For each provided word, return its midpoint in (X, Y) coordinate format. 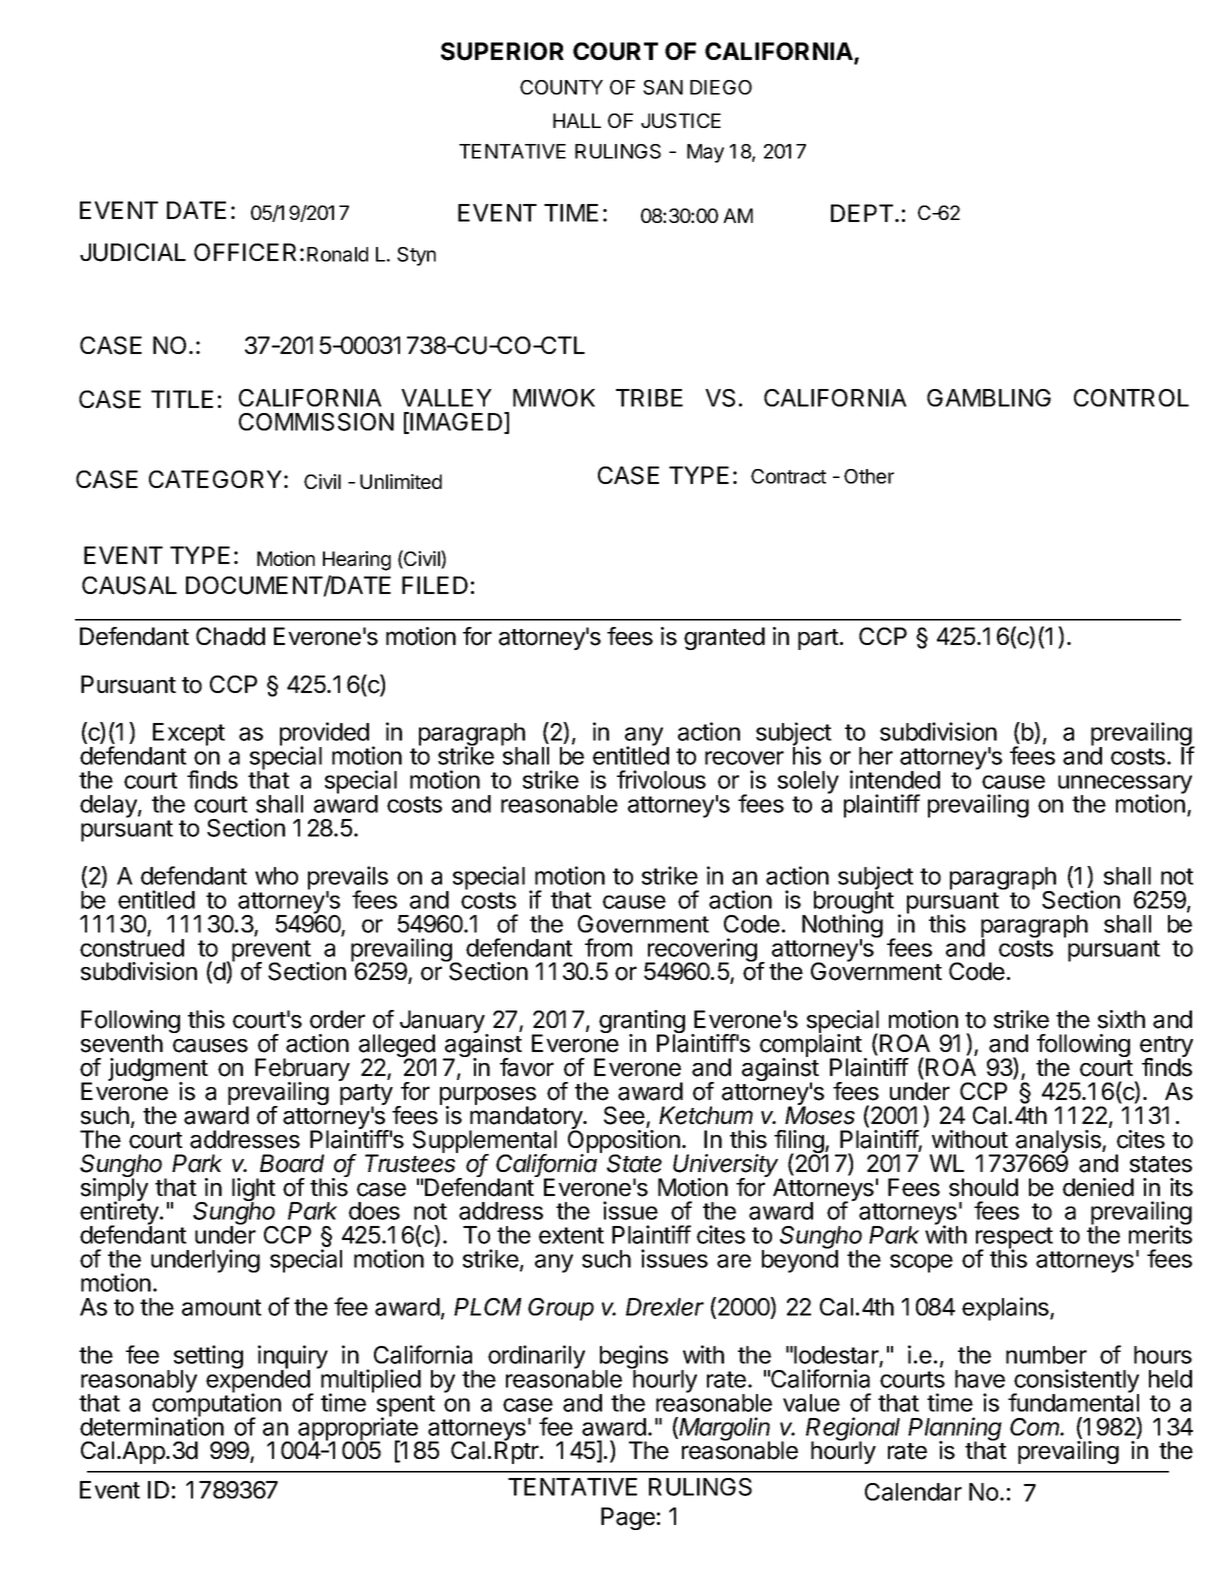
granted (724, 638)
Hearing (357, 561)
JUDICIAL (133, 252)
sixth (1121, 1019)
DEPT (863, 213)
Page (628, 1518)
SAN (663, 87)
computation (216, 1405)
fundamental (1073, 1402)
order (337, 1019)
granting (642, 1023)
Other (869, 476)
